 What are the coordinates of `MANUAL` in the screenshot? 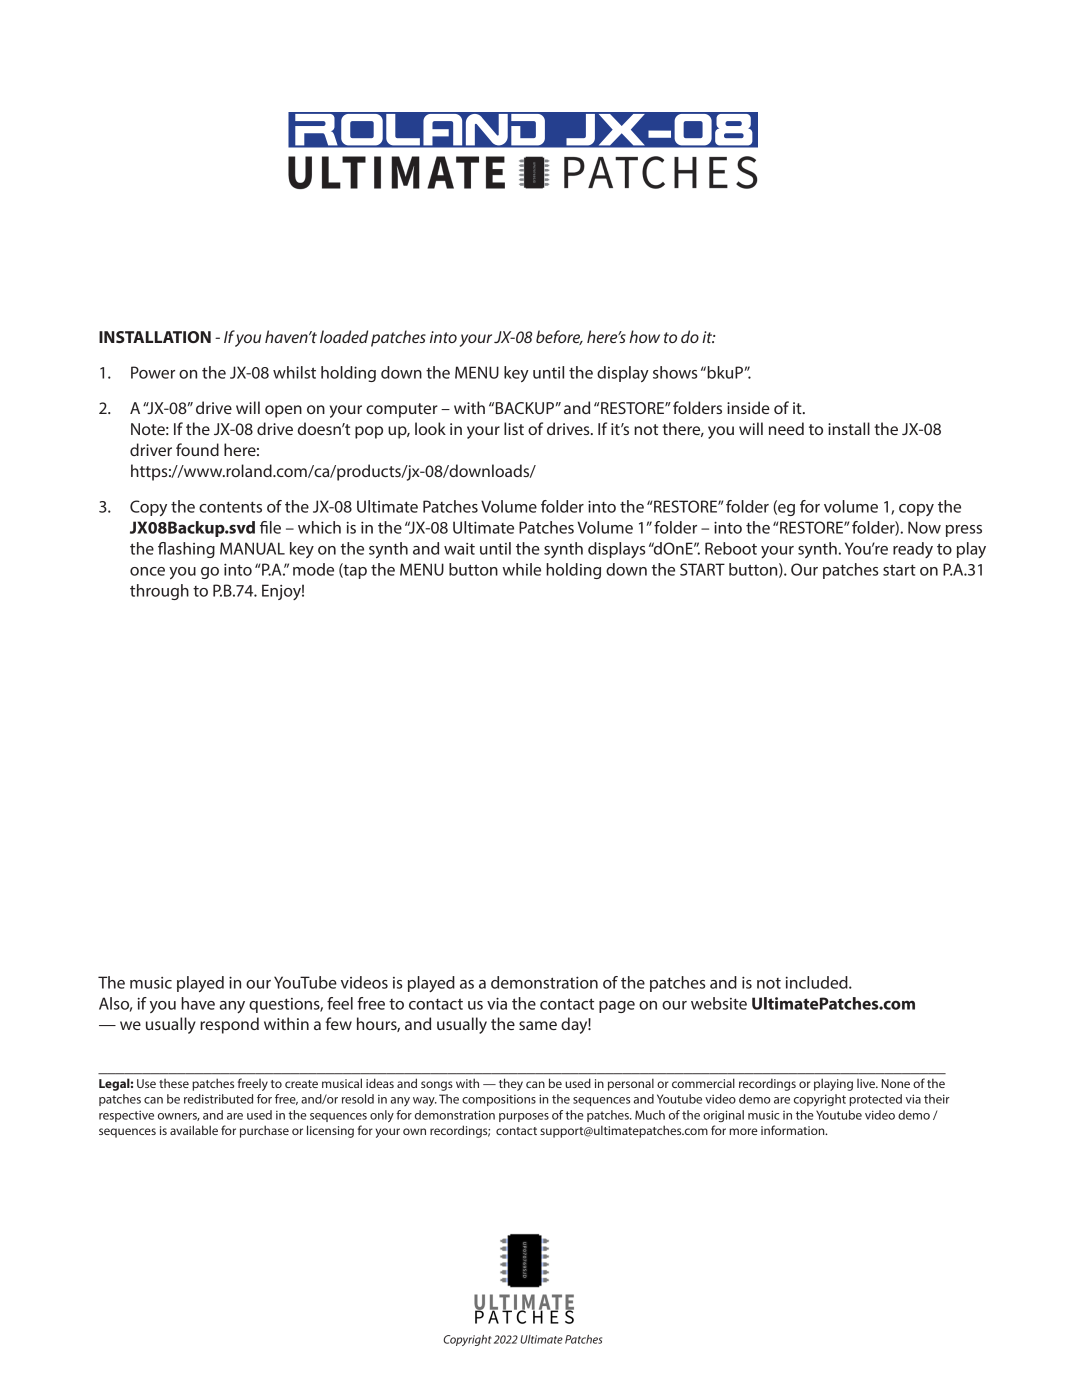 It's located at (252, 548).
